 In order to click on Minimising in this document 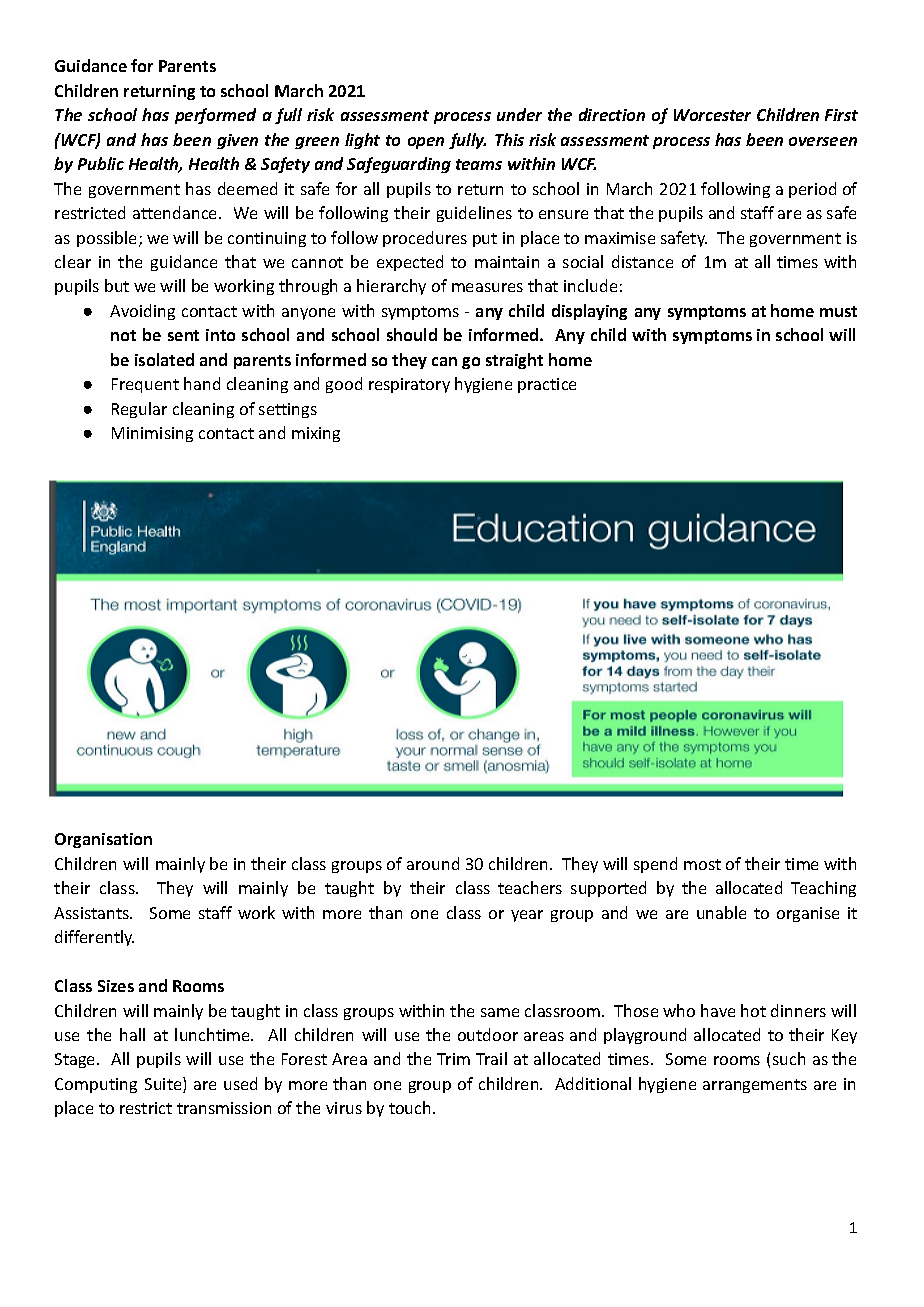, I will do `click(152, 434)`.
